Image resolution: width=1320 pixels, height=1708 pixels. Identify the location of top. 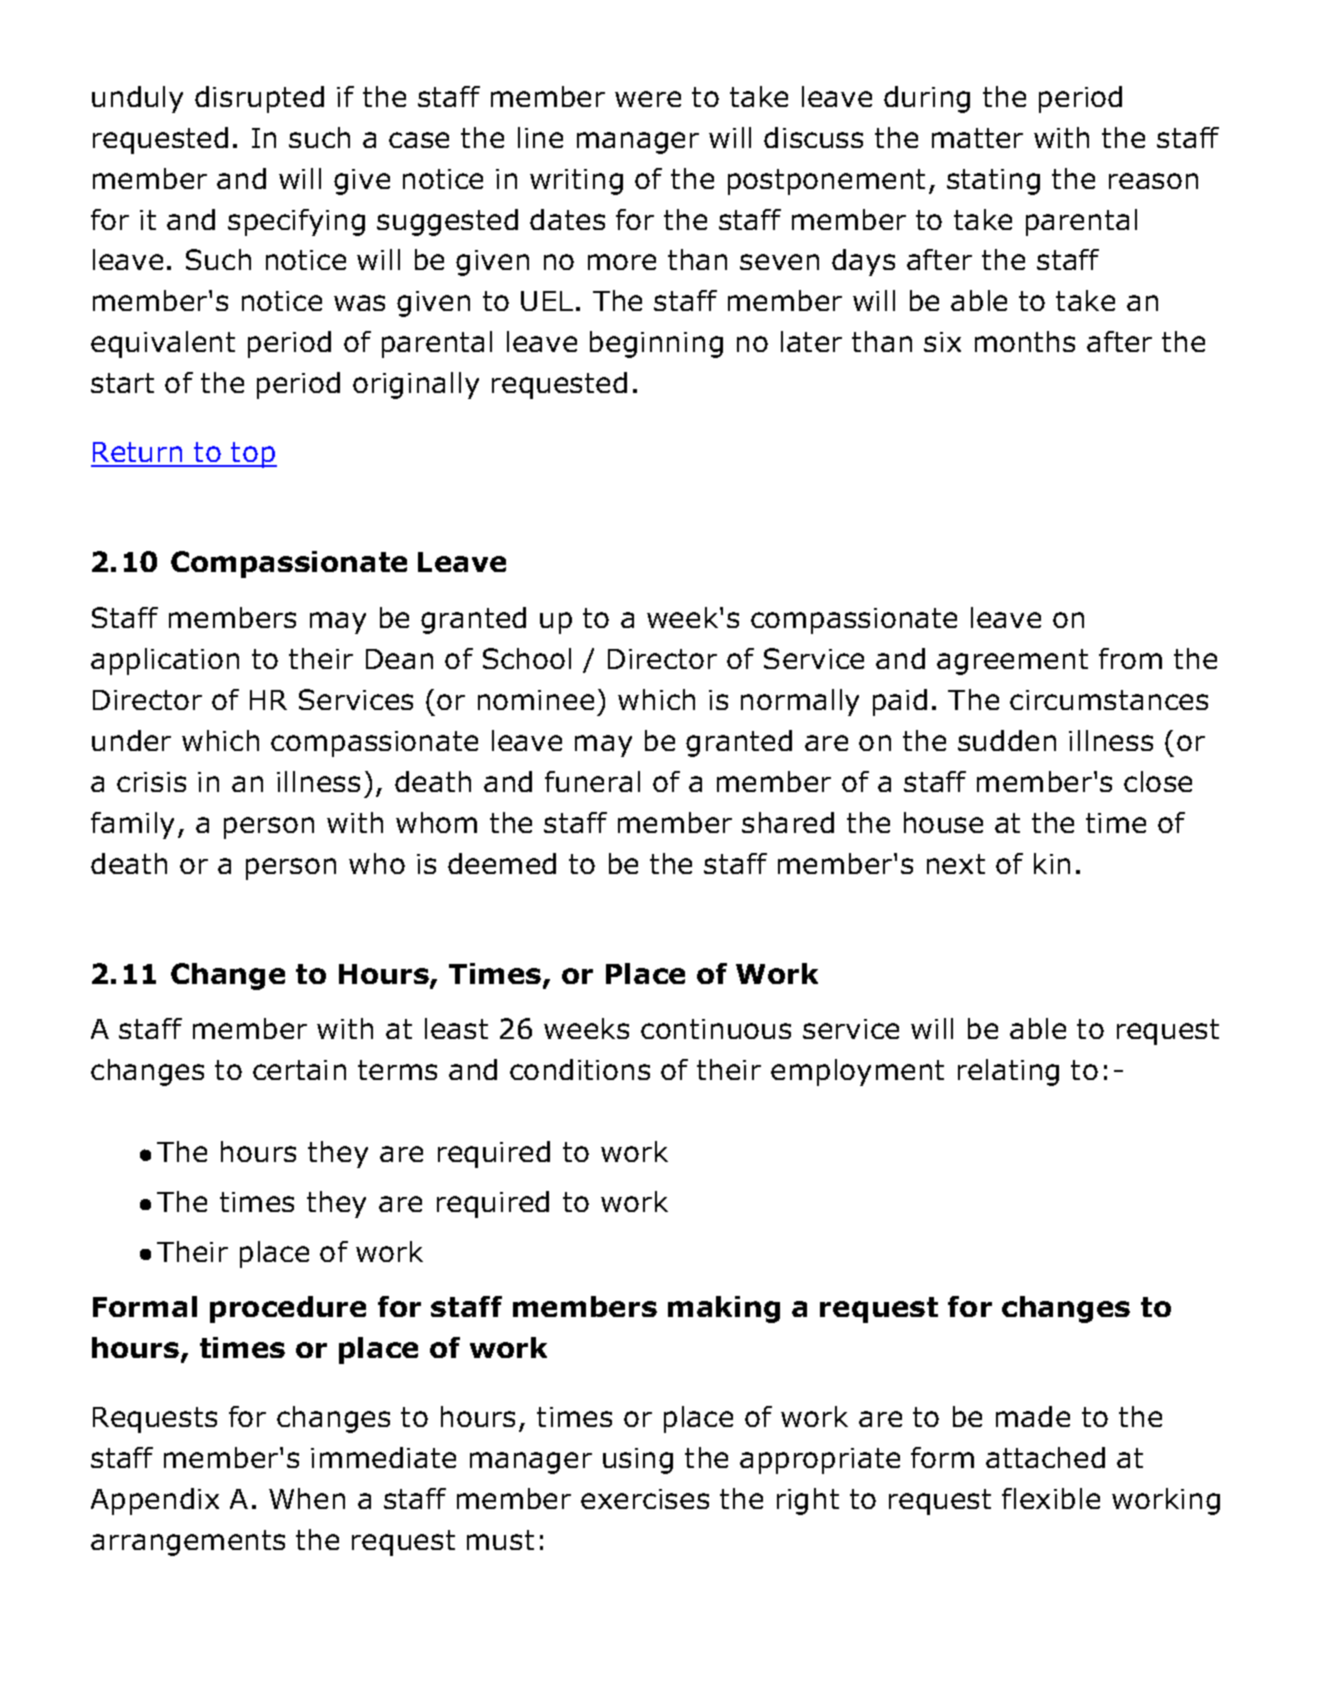
(253, 455).
